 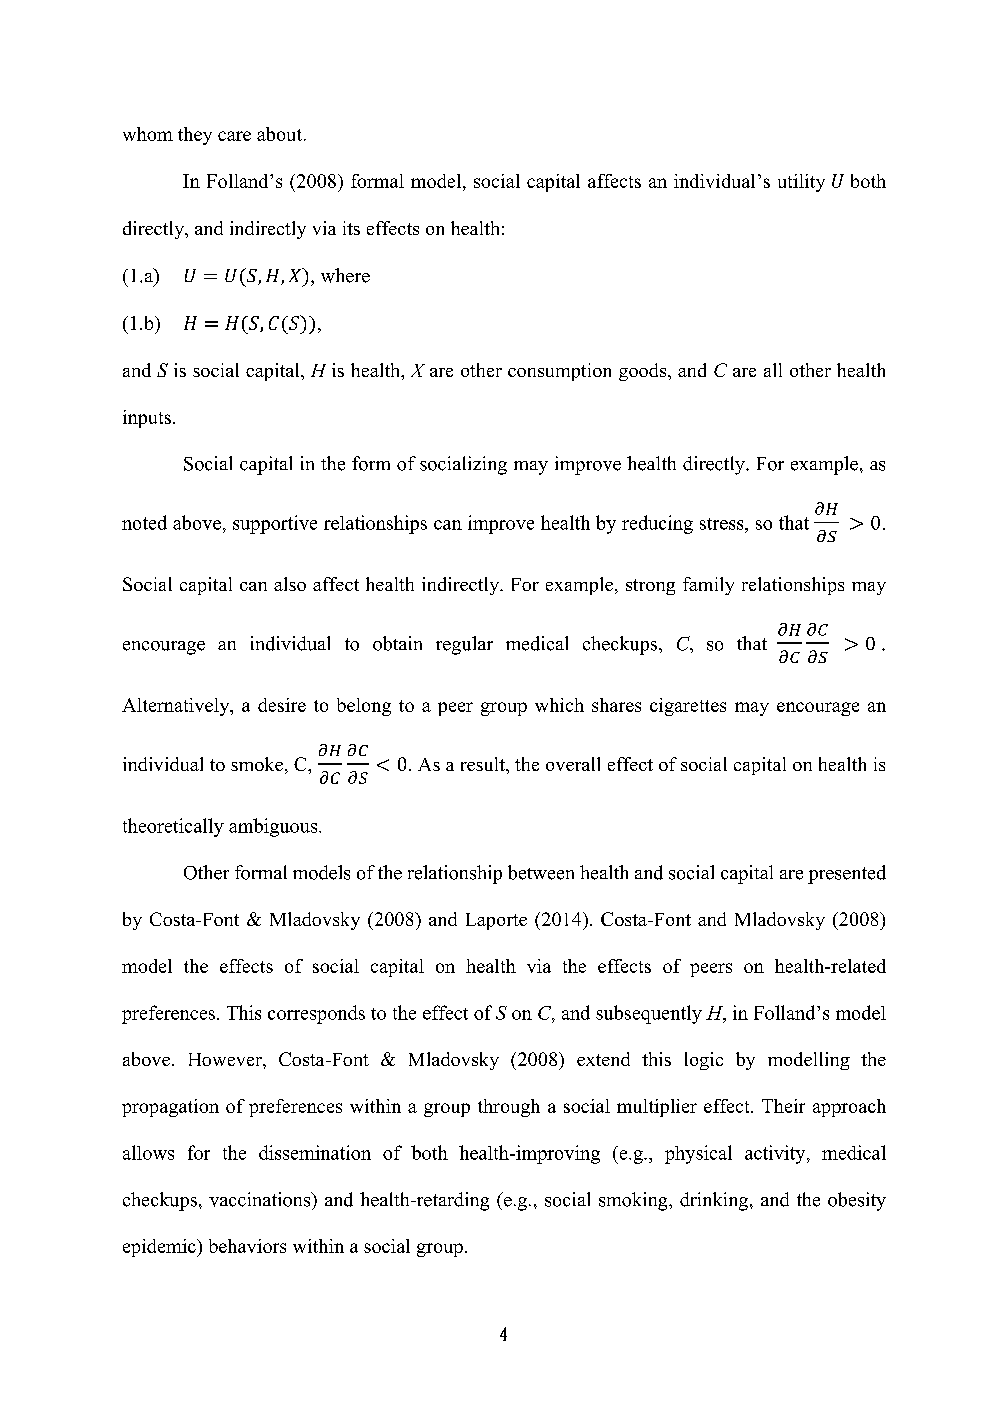 I want to click on its, so click(x=351, y=228).
